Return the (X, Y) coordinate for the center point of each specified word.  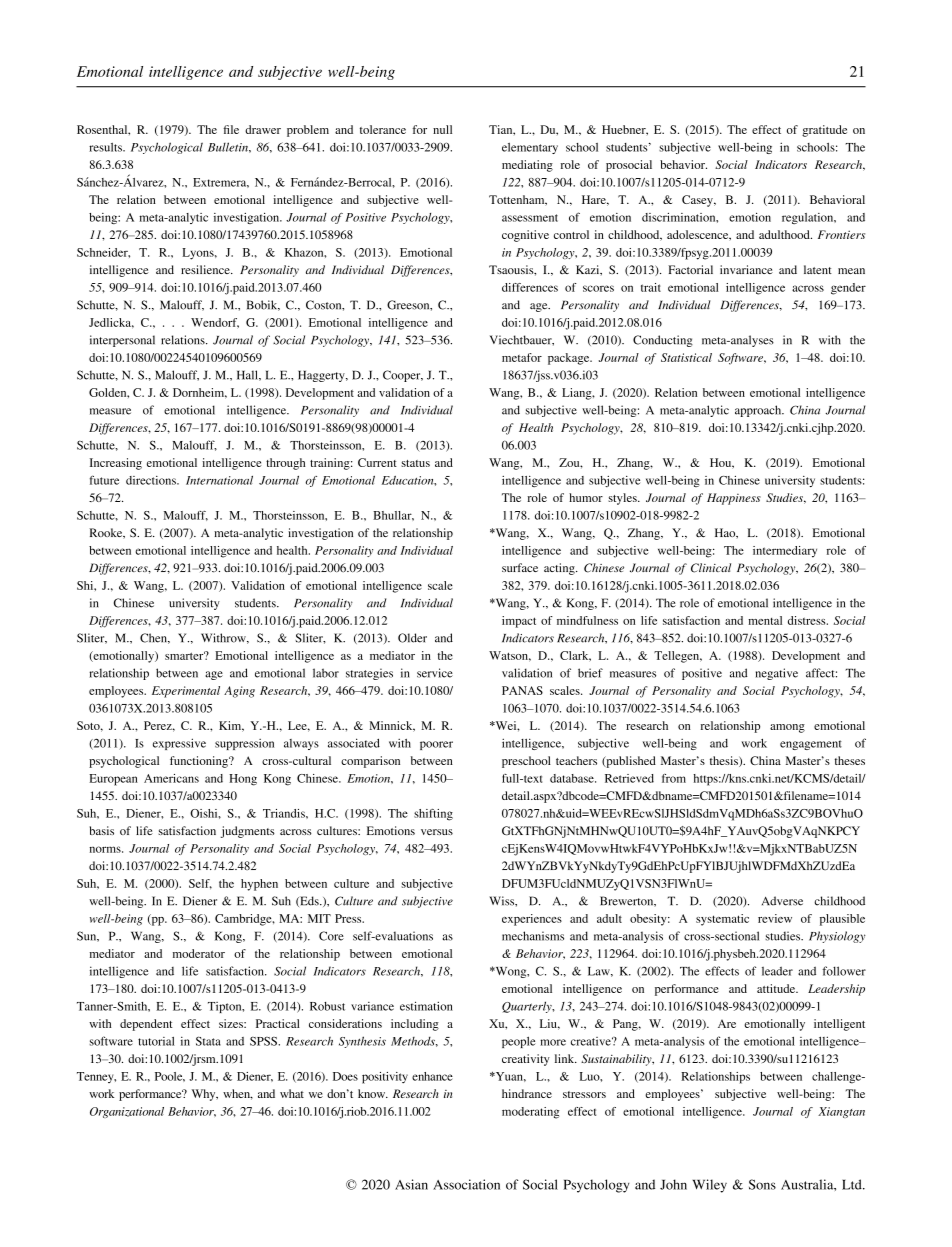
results (106, 147)
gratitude (824, 131)
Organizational (127, 1112)
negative (777, 674)
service (435, 673)
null (442, 129)
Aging (239, 692)
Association (466, 1184)
